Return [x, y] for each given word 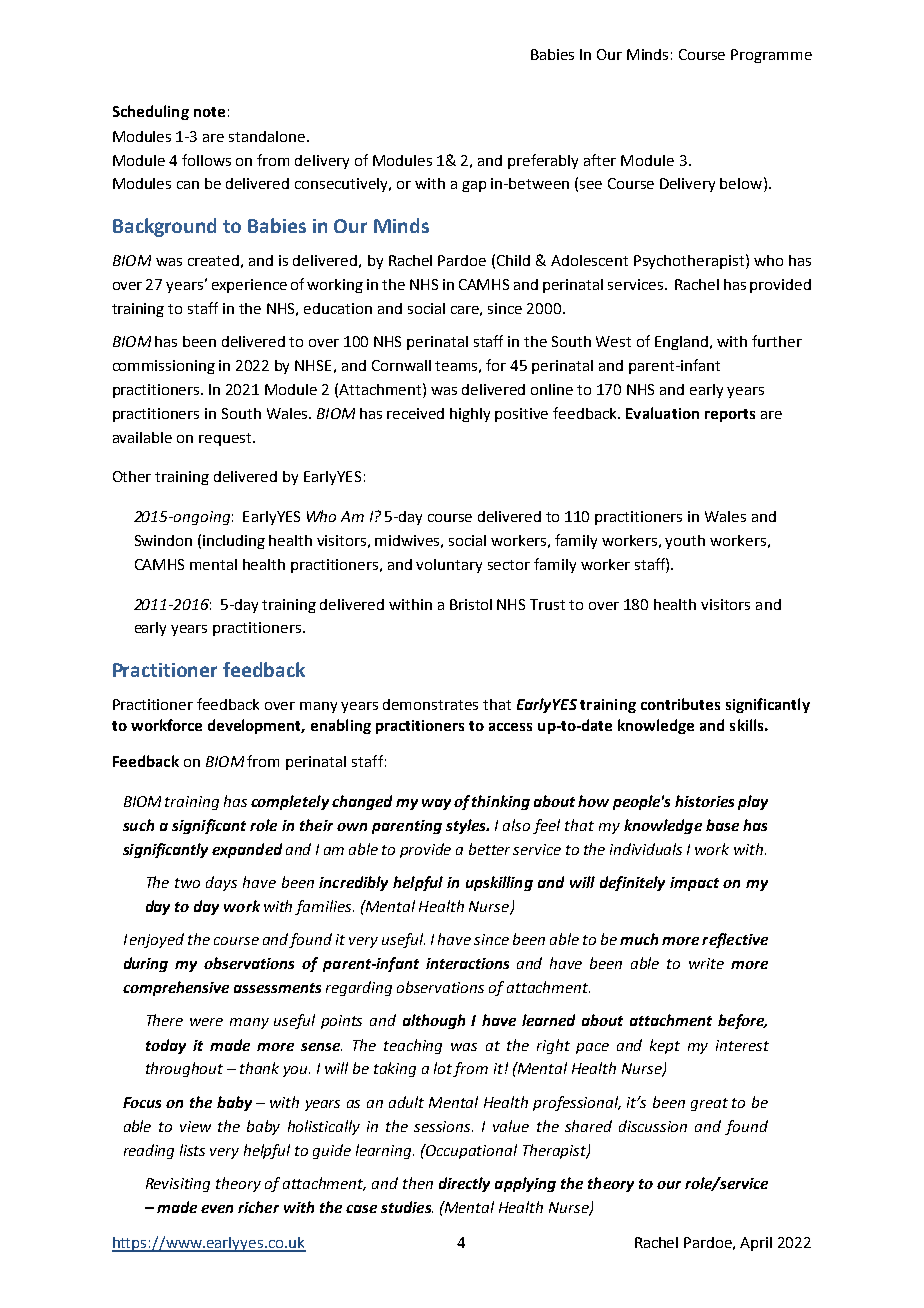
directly [464, 1184]
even [217, 1209]
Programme [771, 56]
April [756, 1244]
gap [474, 186]
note [209, 112]
